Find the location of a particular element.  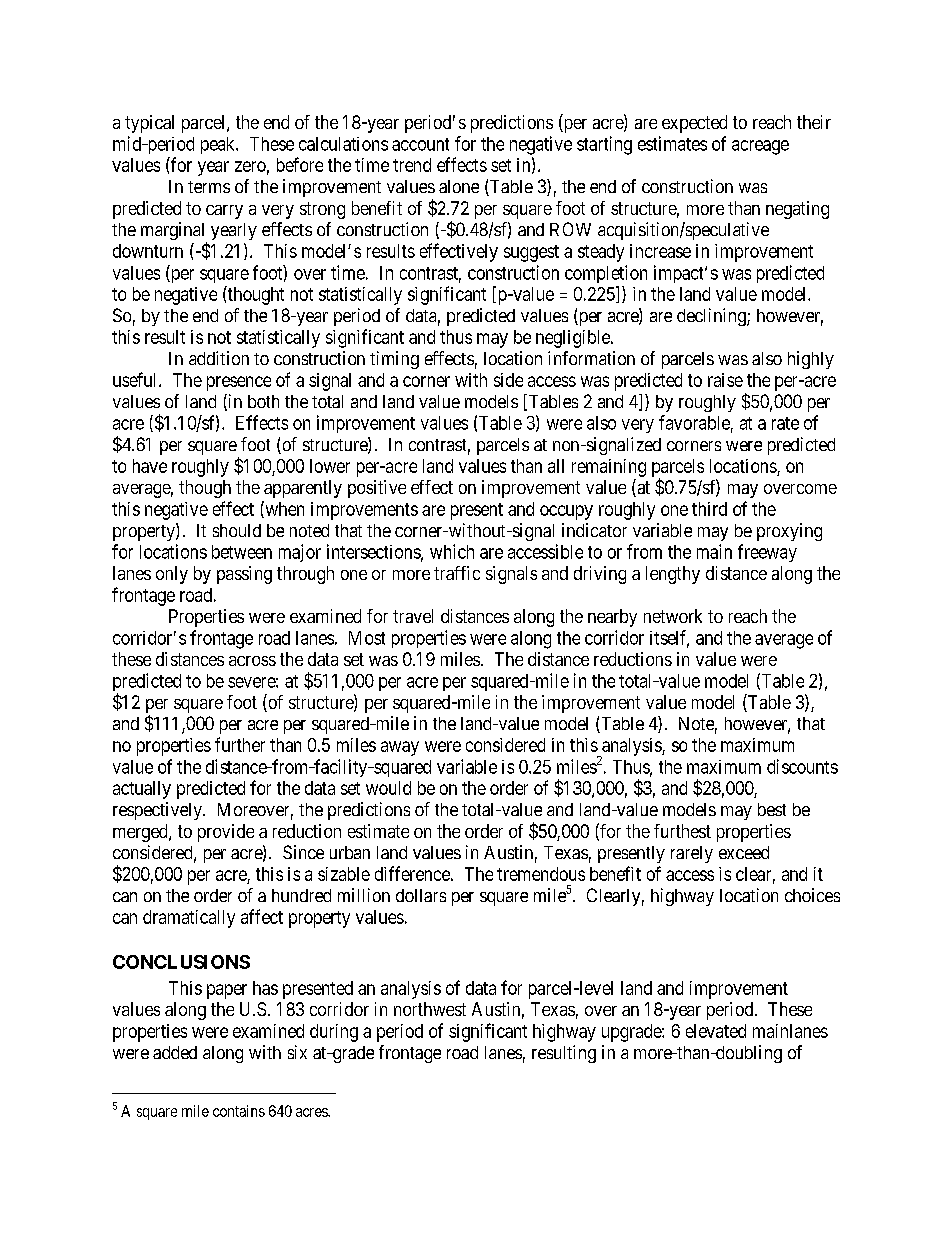

northwest is located at coordinates (430, 1009).
